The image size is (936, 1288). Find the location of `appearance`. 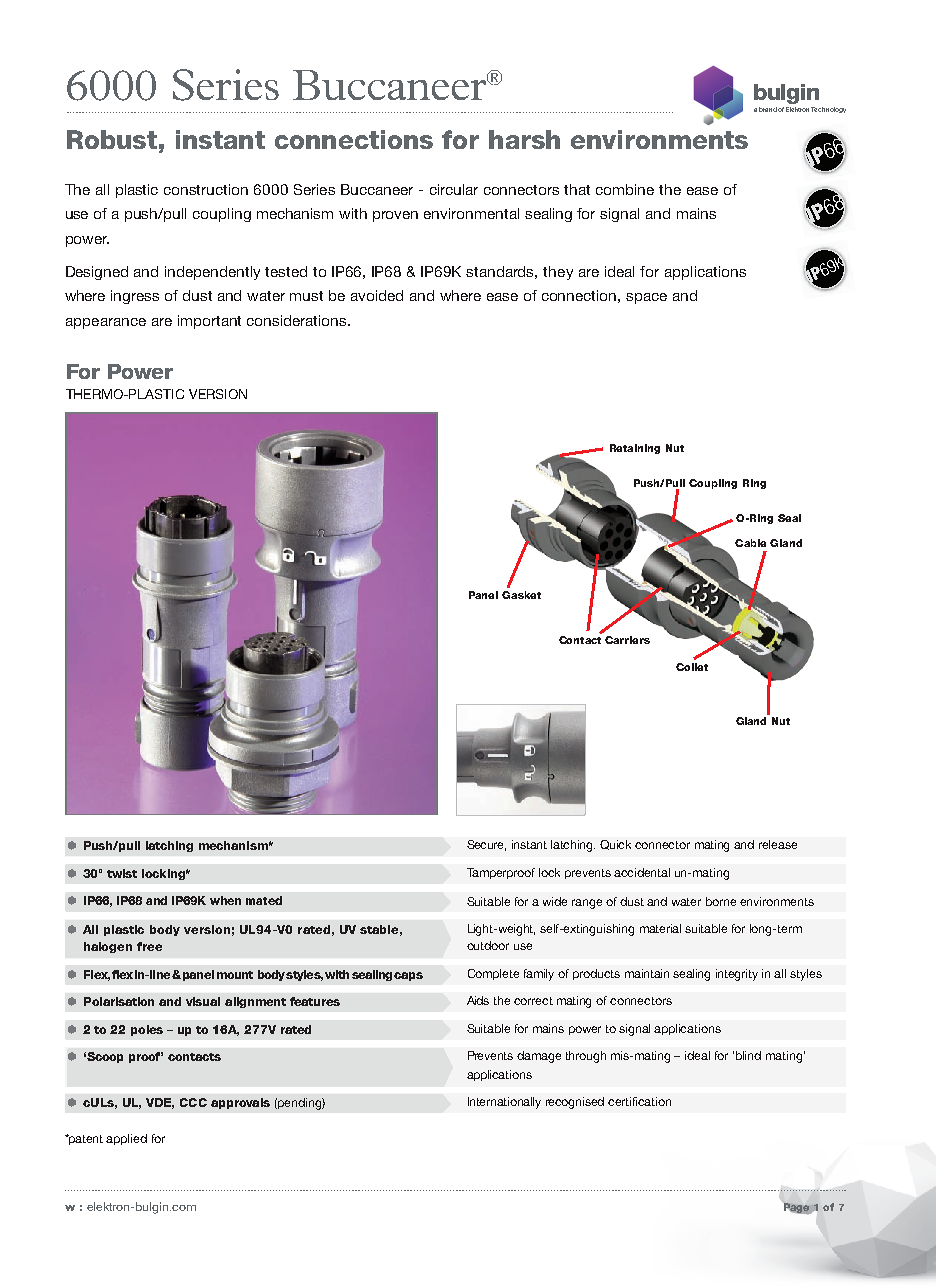

appearance is located at coordinates (106, 323).
